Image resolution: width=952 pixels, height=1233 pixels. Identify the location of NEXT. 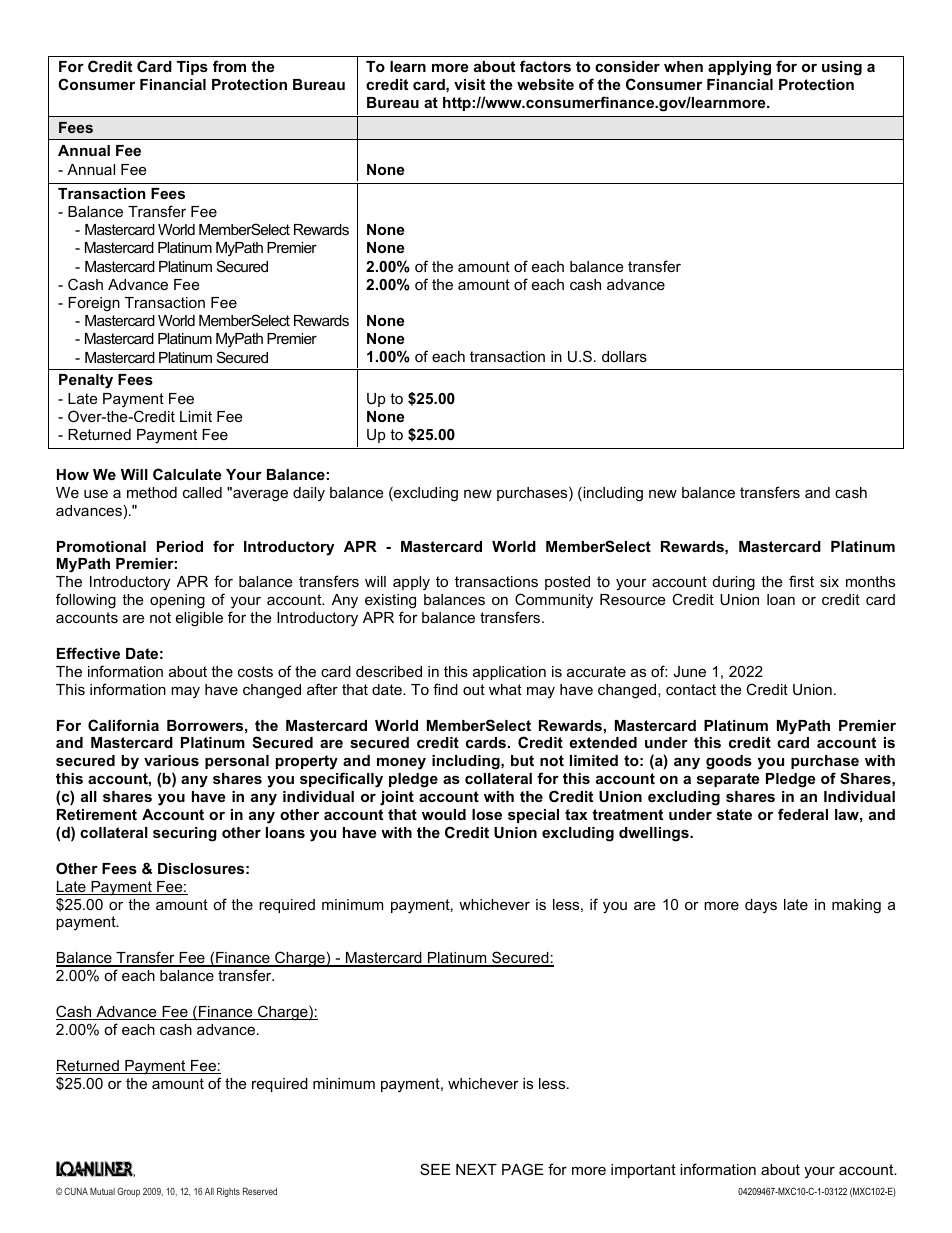
(476, 1169).
